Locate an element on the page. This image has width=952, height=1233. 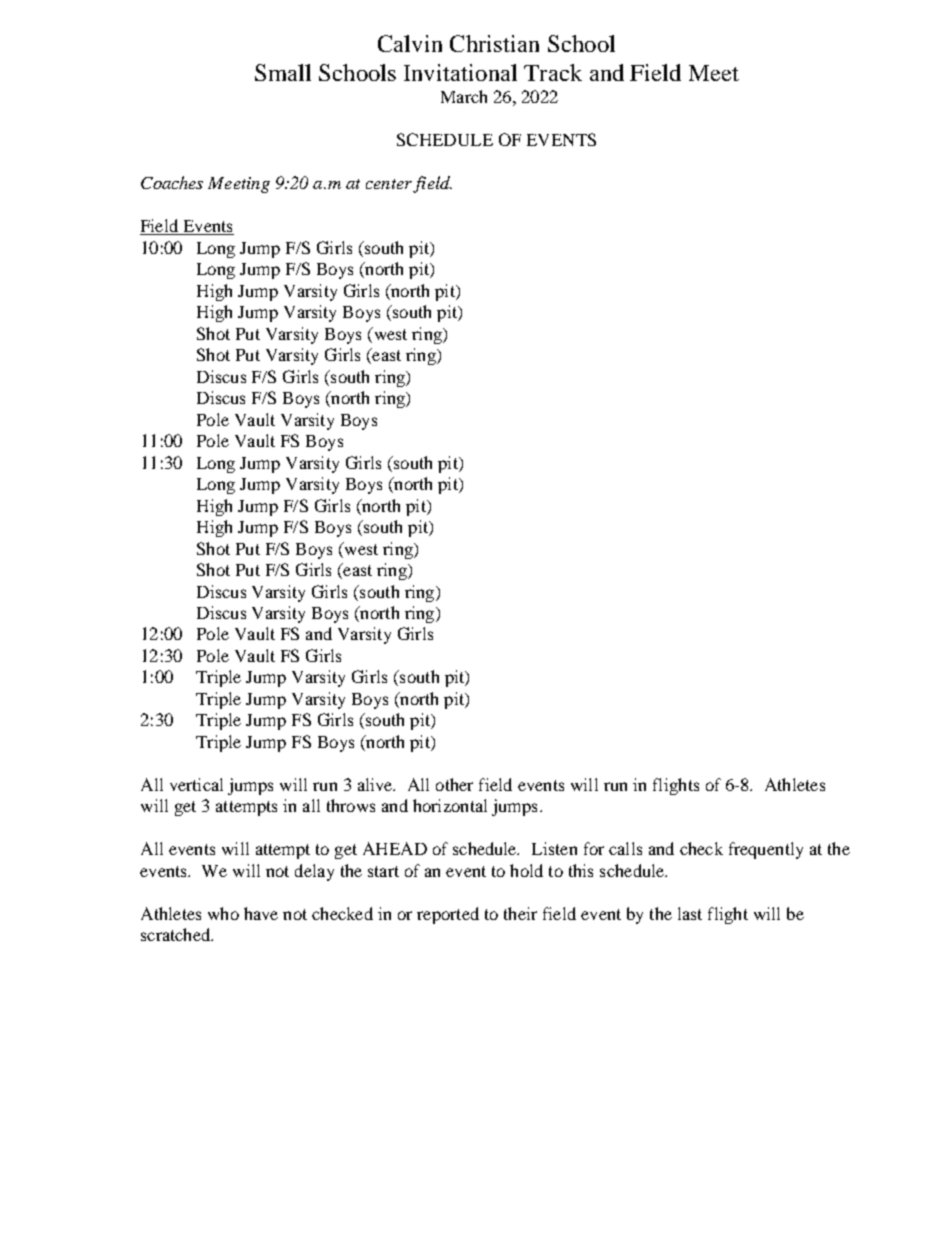
calls is located at coordinates (625, 848).
